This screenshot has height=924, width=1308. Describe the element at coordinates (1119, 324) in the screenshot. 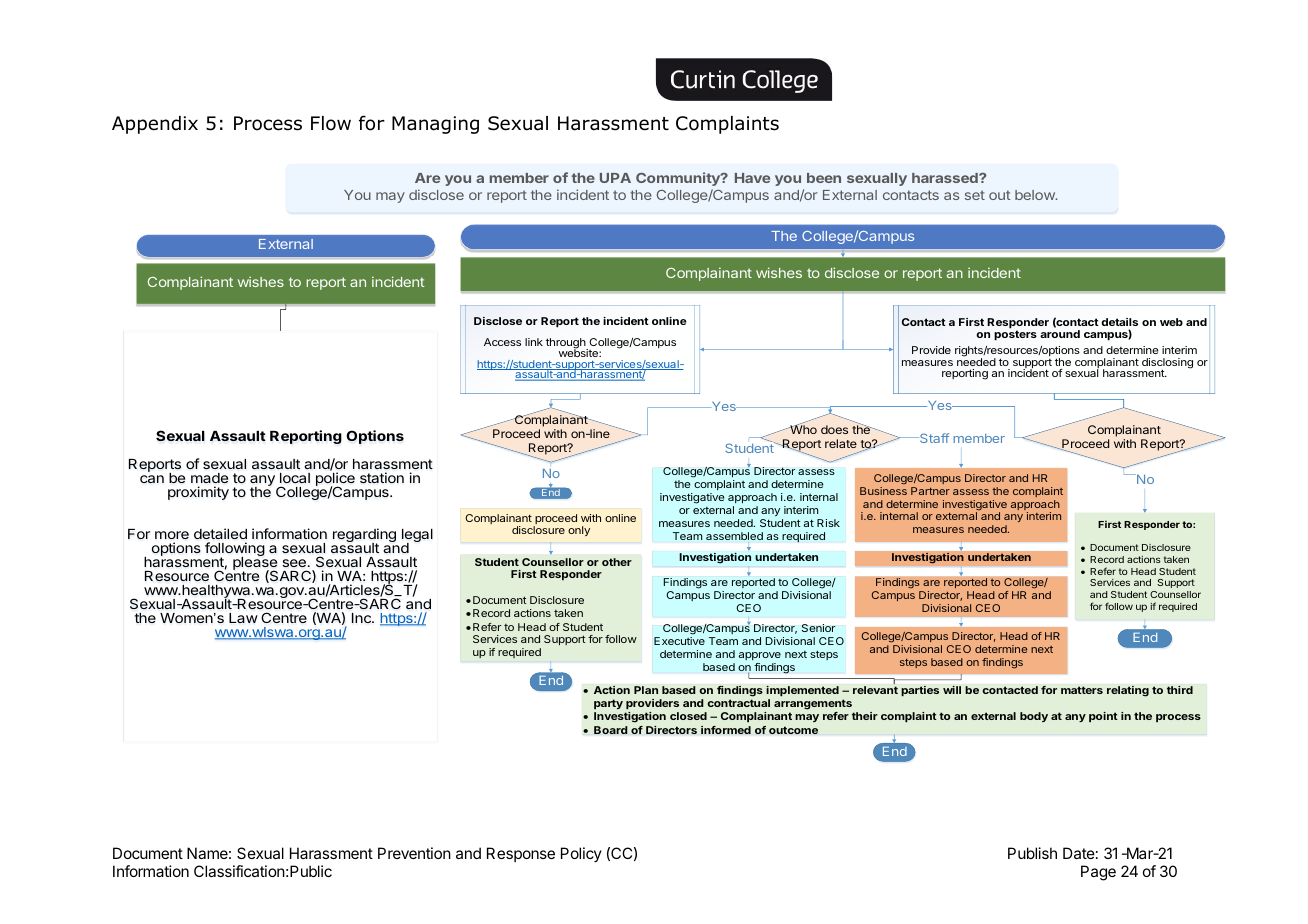

I see `details` at that location.
